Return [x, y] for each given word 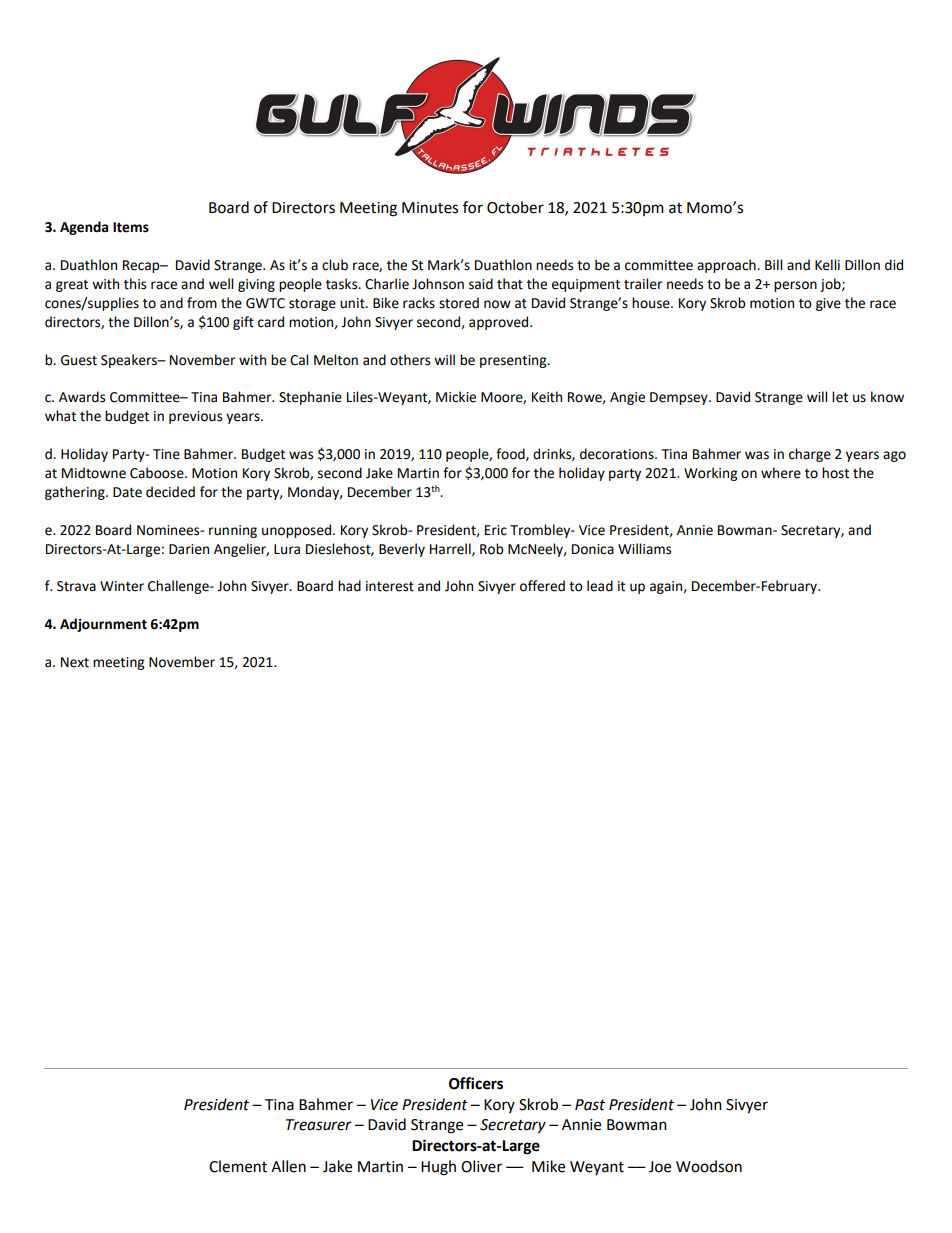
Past [590, 1105]
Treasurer [319, 1125]
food [511, 454]
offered [542, 586]
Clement [238, 1166]
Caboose [158, 473]
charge [810, 455]
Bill [773, 264]
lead [600, 586]
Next [75, 662]
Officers [476, 1083]
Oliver [481, 1166]
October [515, 207]
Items [131, 227]
